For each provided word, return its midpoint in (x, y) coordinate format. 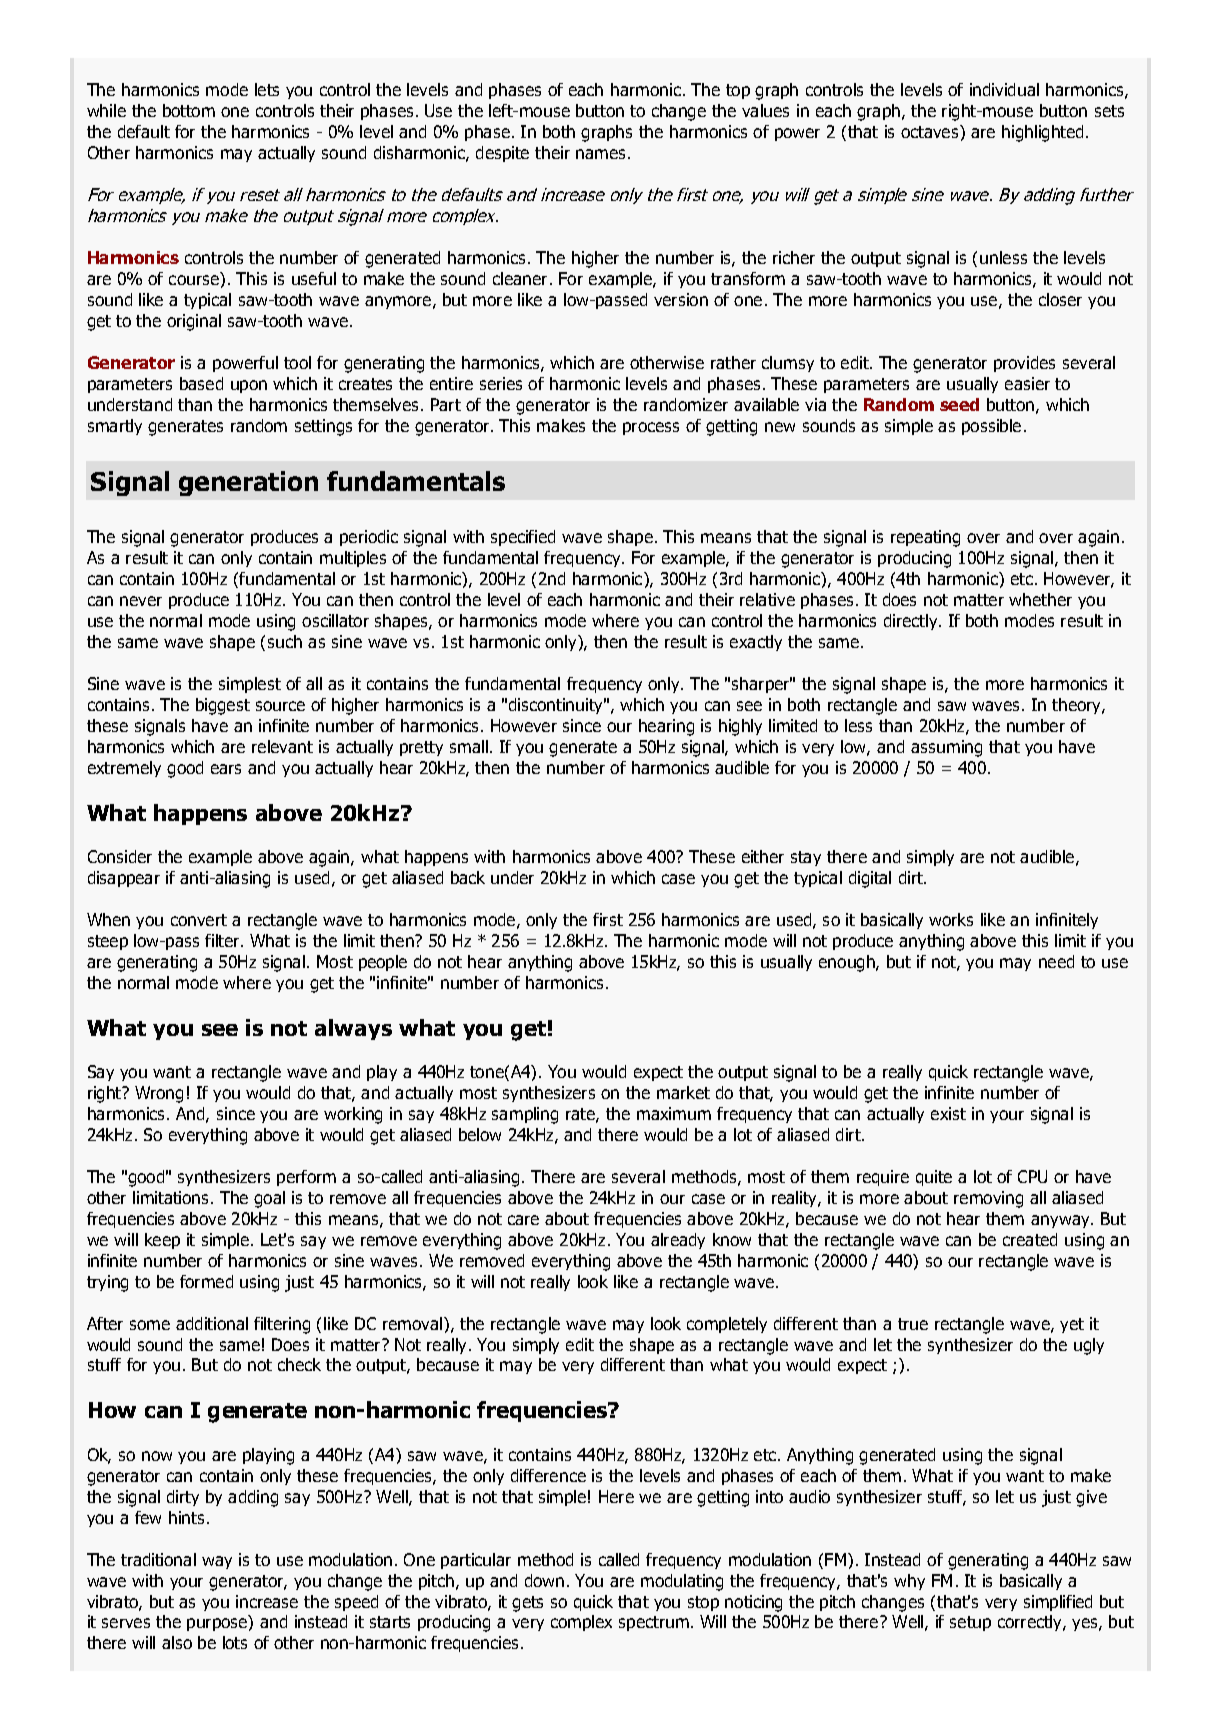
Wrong (159, 1094)
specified (523, 538)
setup (970, 1623)
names (600, 154)
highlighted (1042, 133)
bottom (189, 110)
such (285, 641)
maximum (674, 1113)
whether (1040, 599)
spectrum (654, 1623)
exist (948, 1113)
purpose (217, 1624)
